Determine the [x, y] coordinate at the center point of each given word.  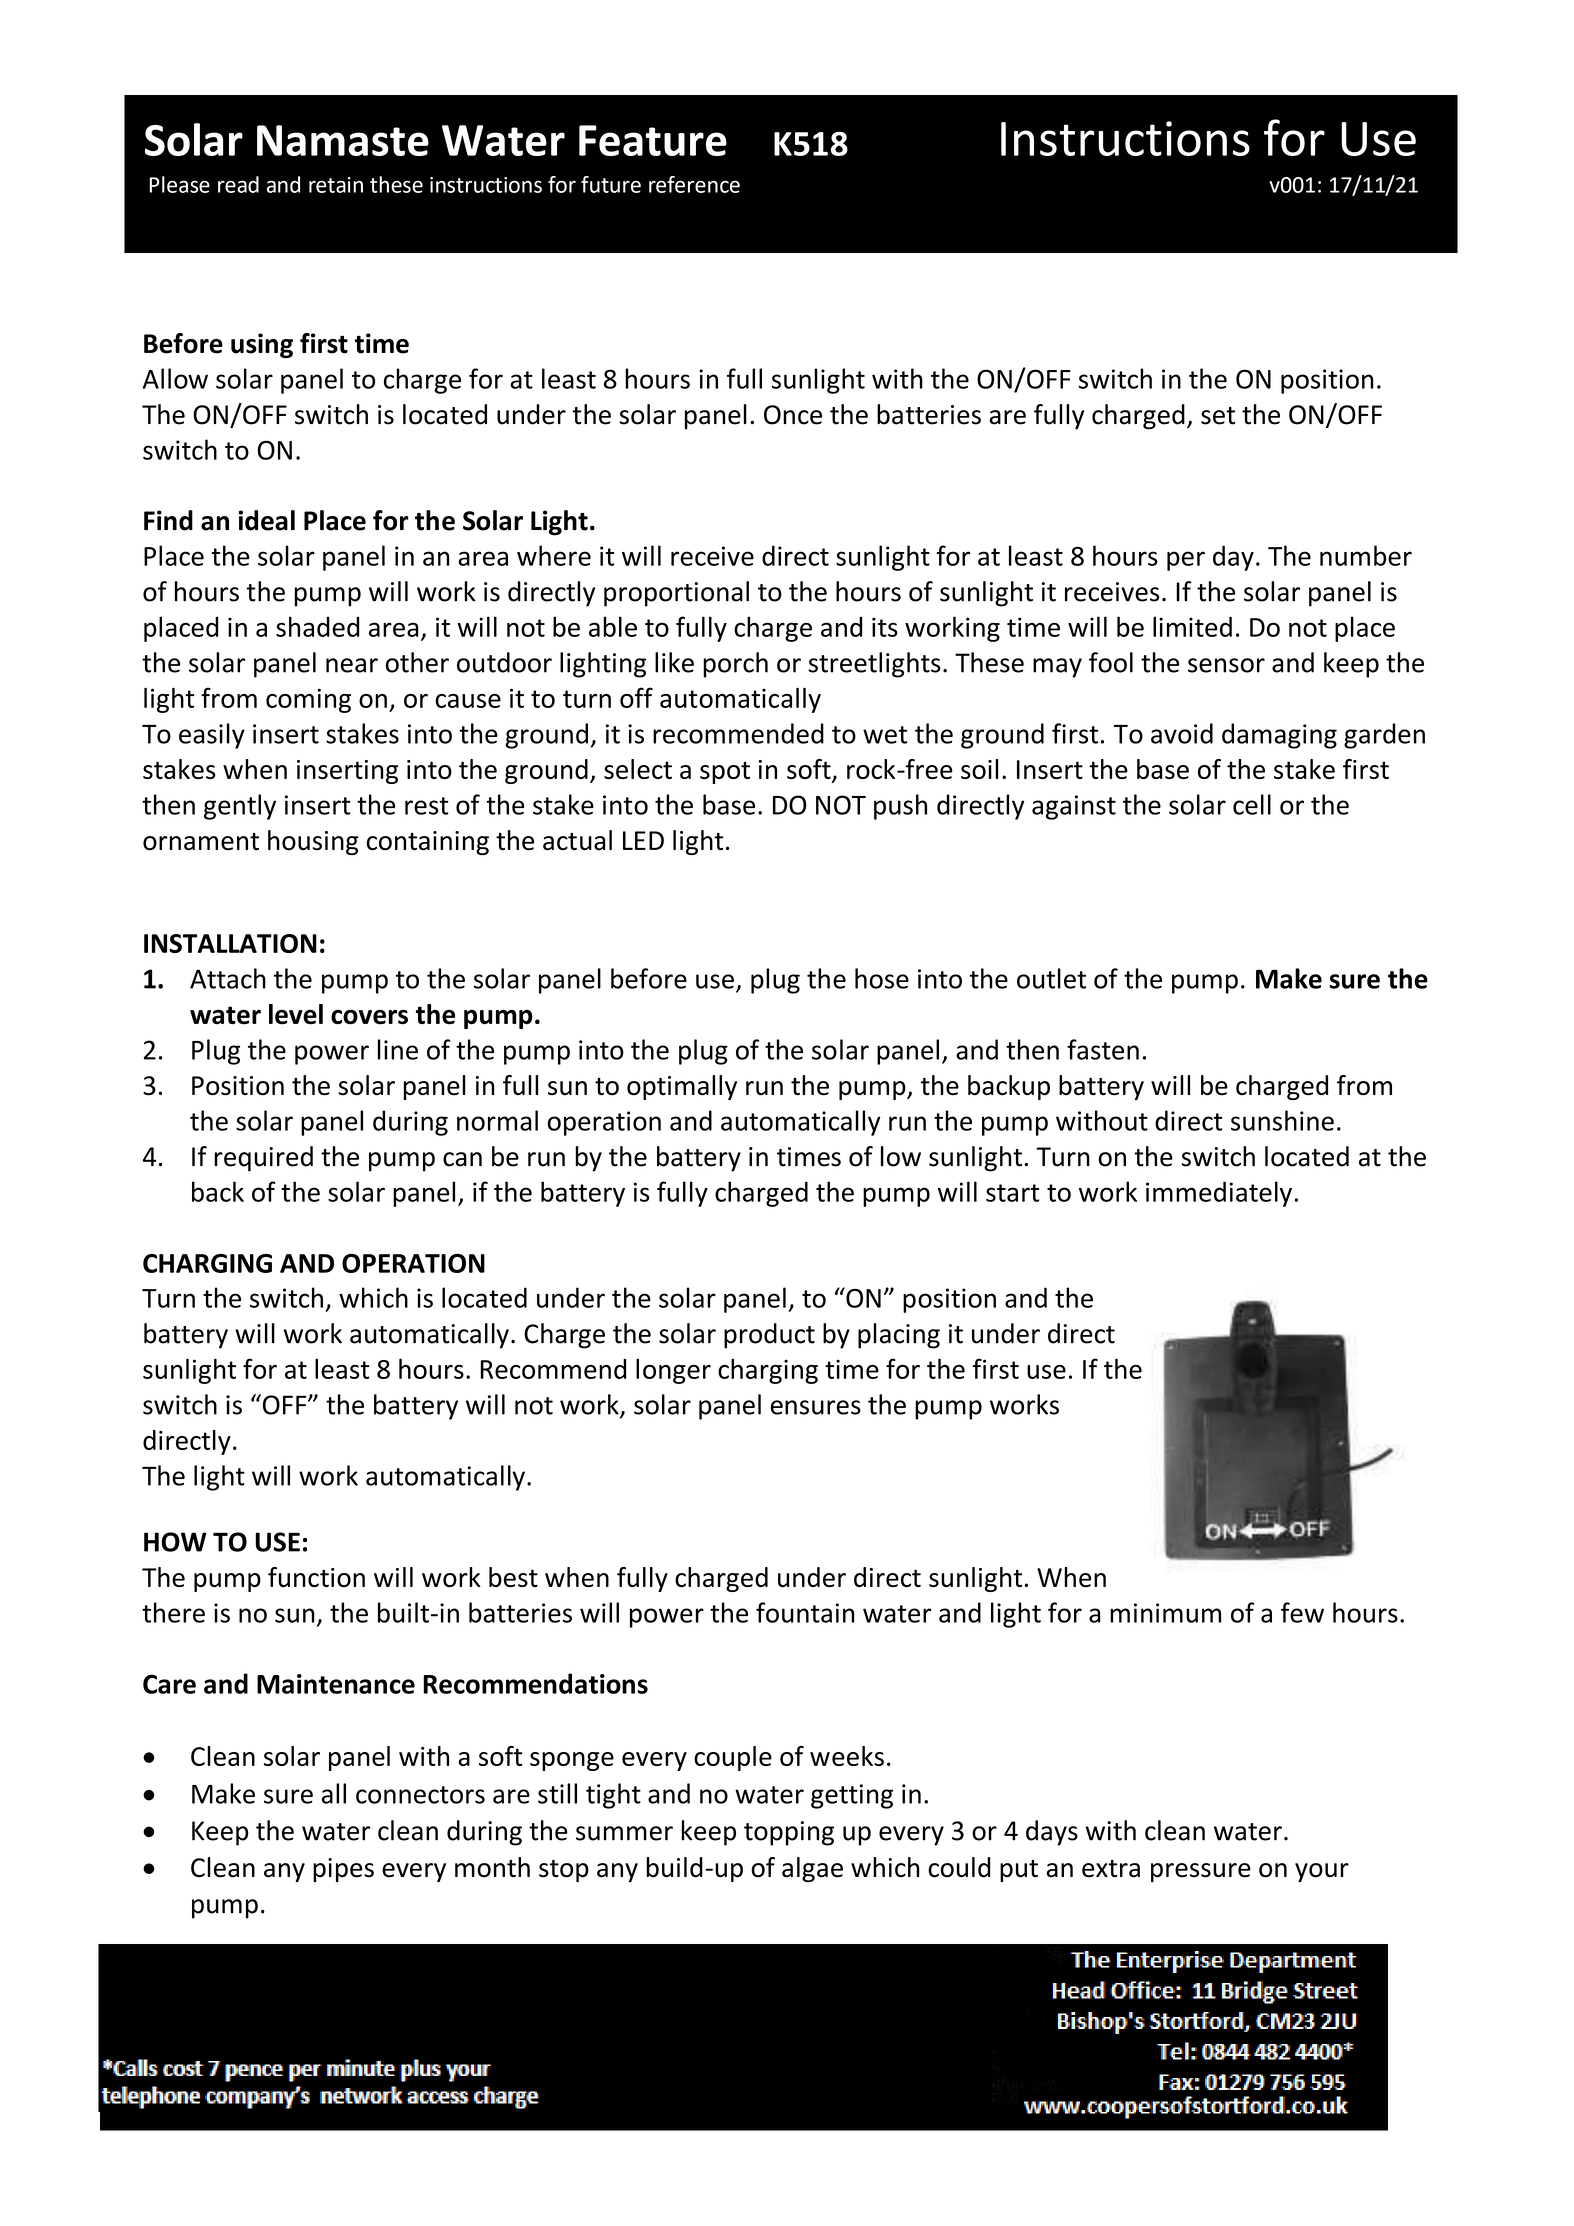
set [1218, 416]
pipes [343, 1870]
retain [336, 185]
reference [694, 184]
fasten [1103, 1049]
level [296, 1014]
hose [882, 978]
